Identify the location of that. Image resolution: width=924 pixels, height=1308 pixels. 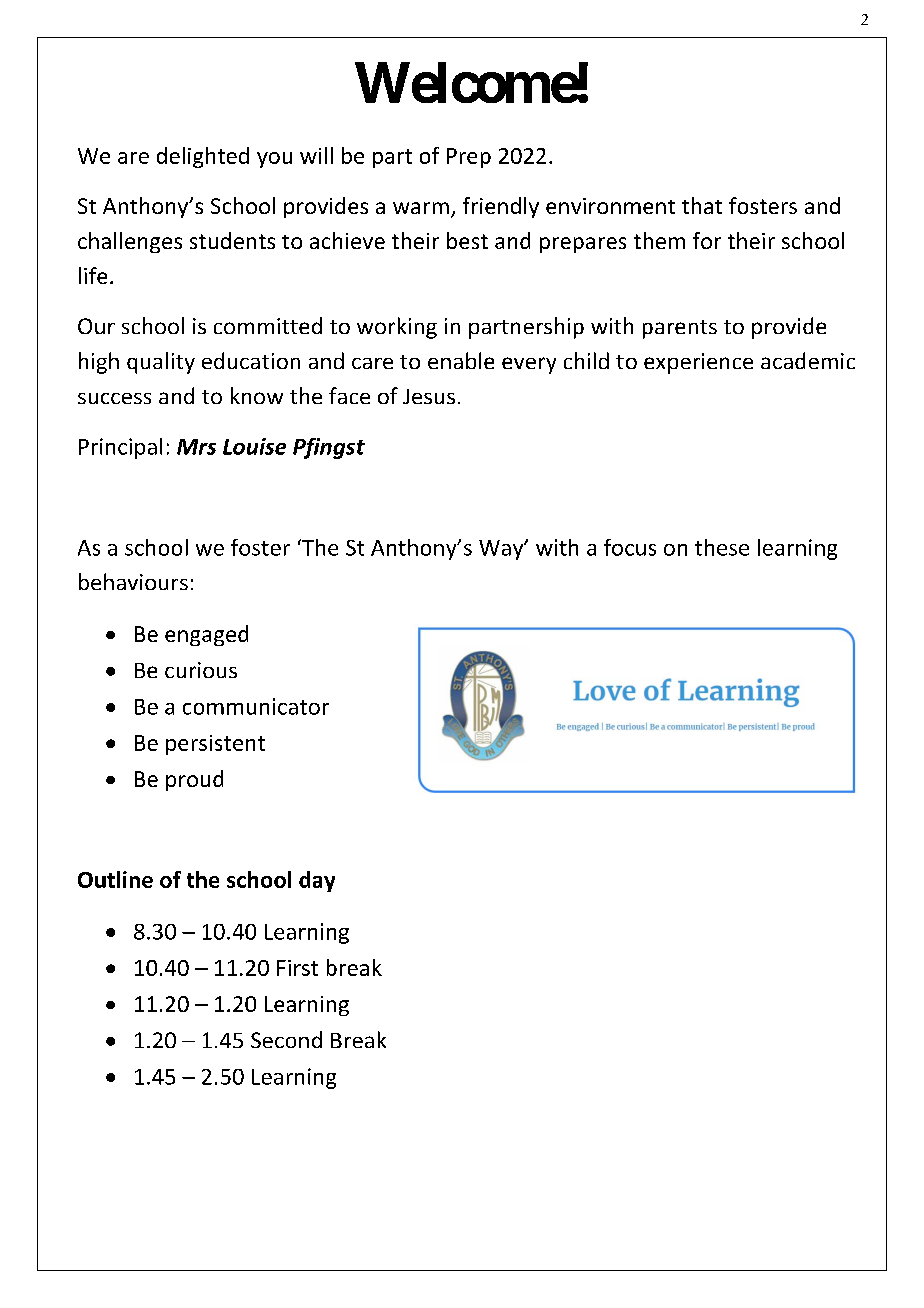
(702, 205).
